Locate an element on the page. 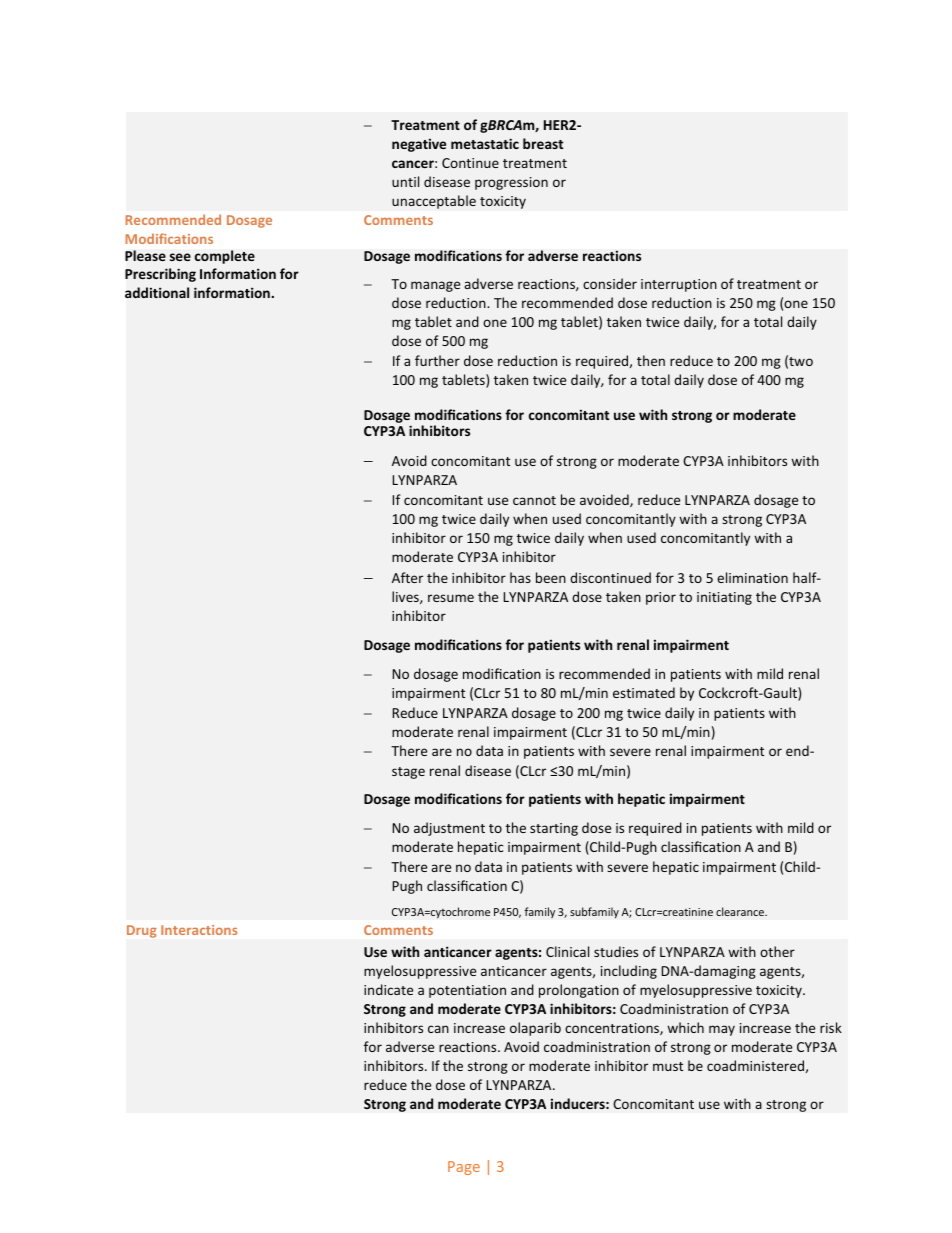  must is located at coordinates (668, 1066).
